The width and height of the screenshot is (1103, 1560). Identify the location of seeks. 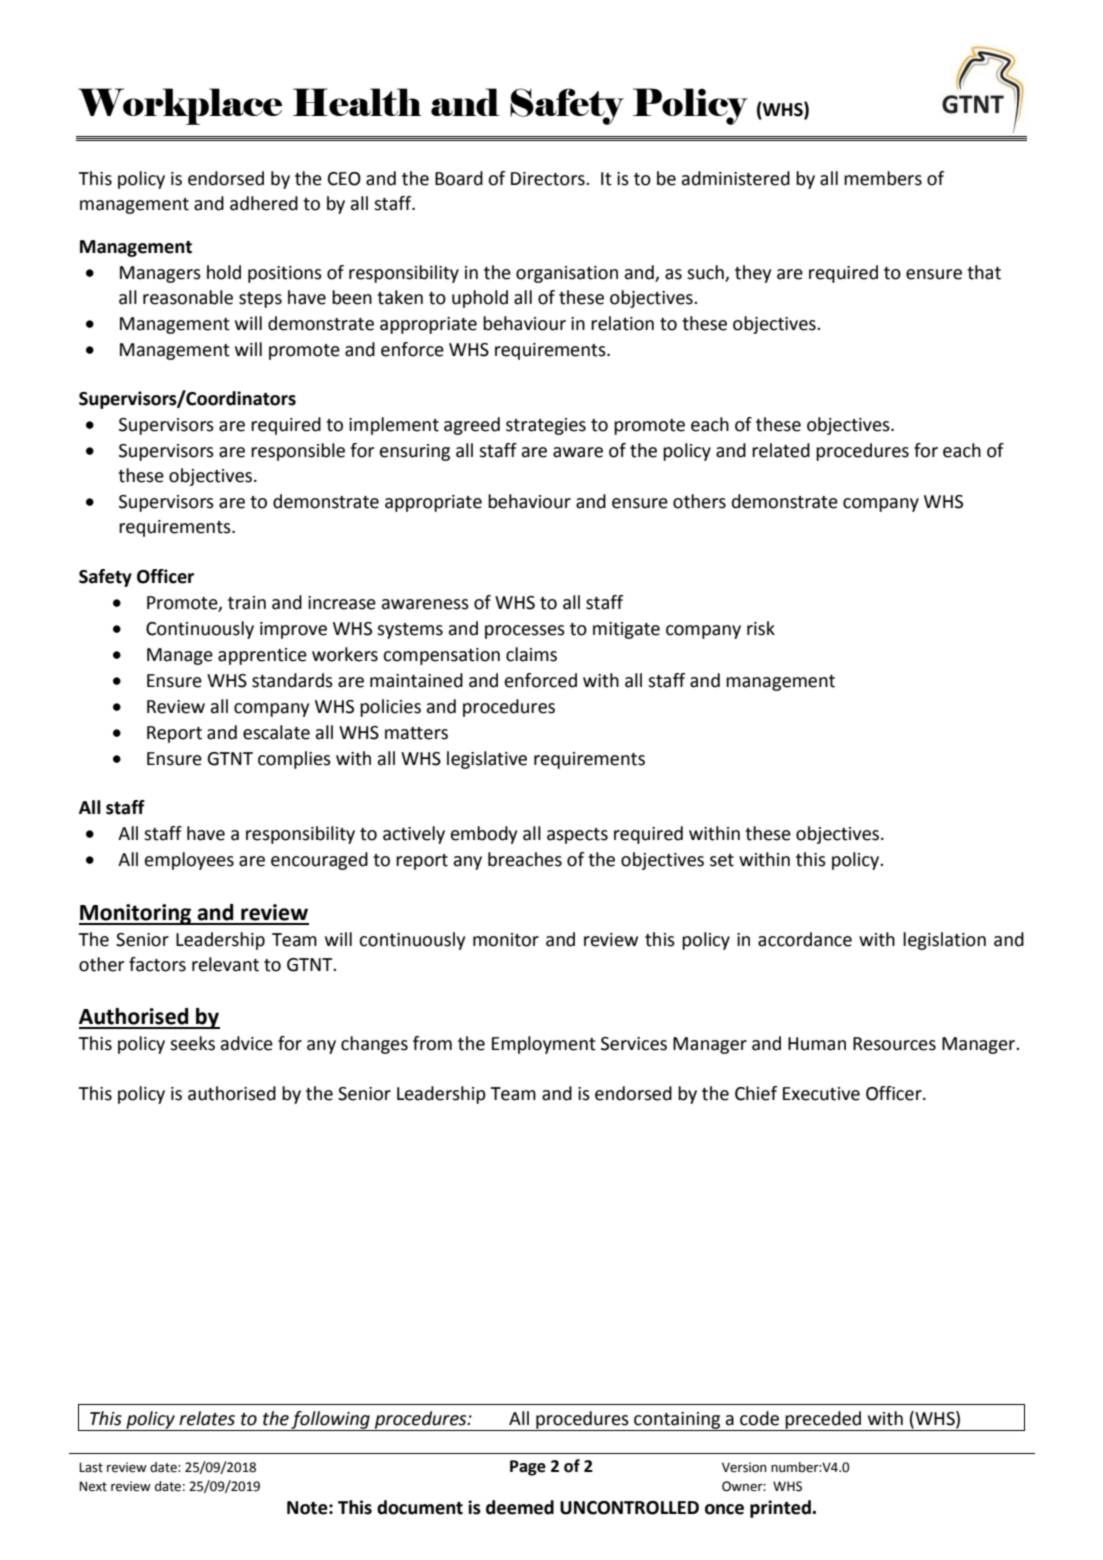
(192, 1043).
